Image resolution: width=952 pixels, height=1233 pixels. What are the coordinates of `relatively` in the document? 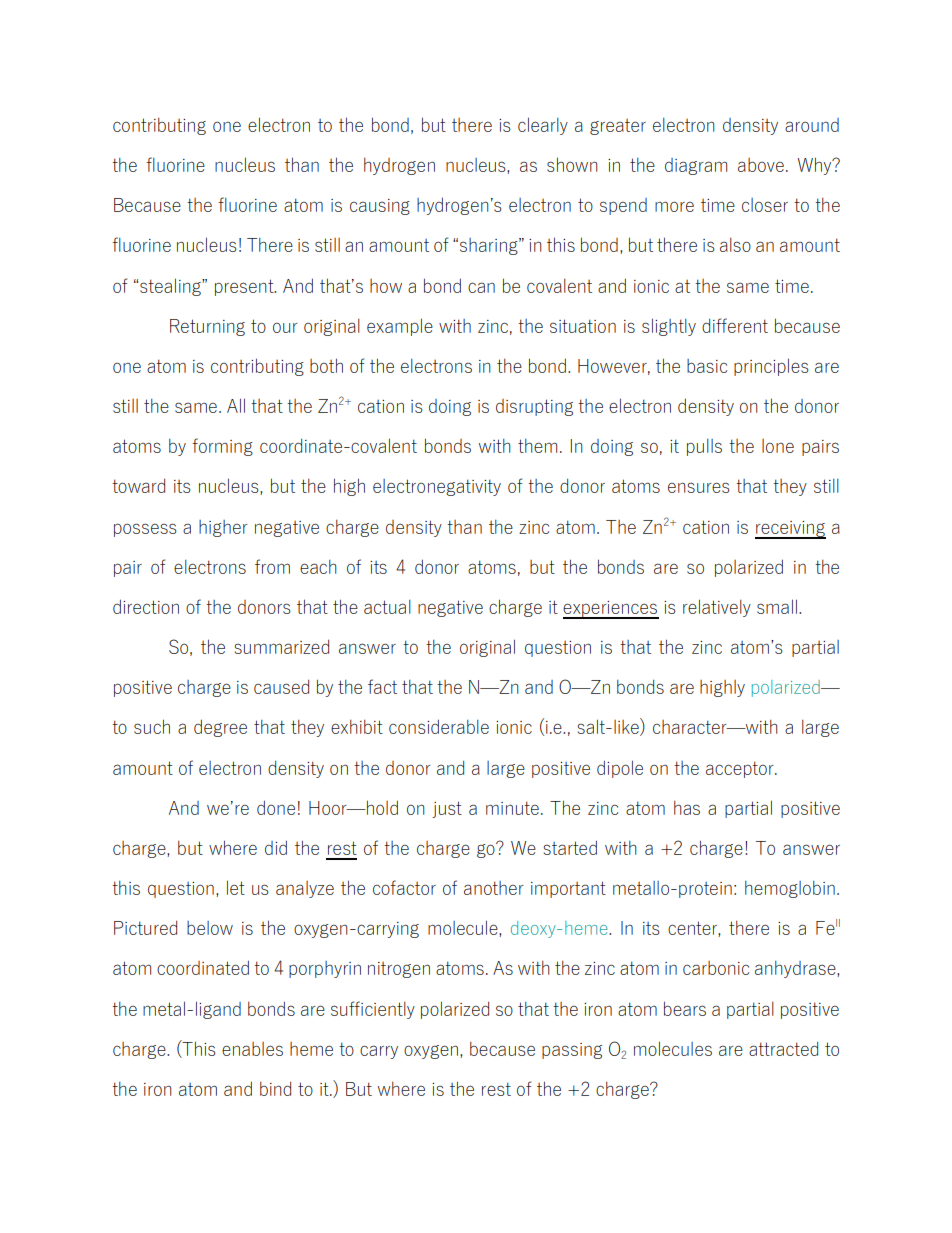 It's located at (717, 608).
